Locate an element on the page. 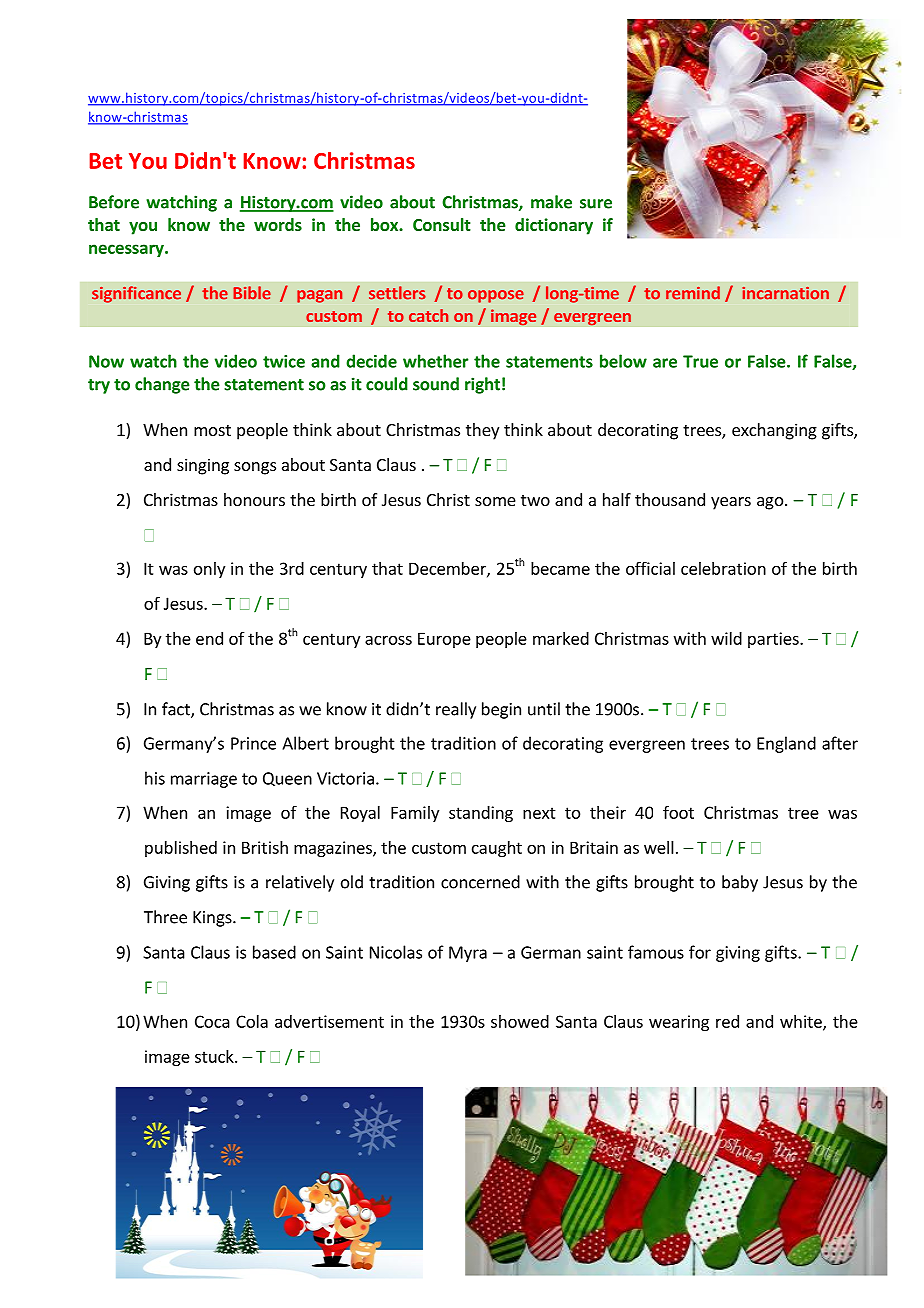 The width and height of the image is (924, 1308). incarnation is located at coordinates (785, 293).
